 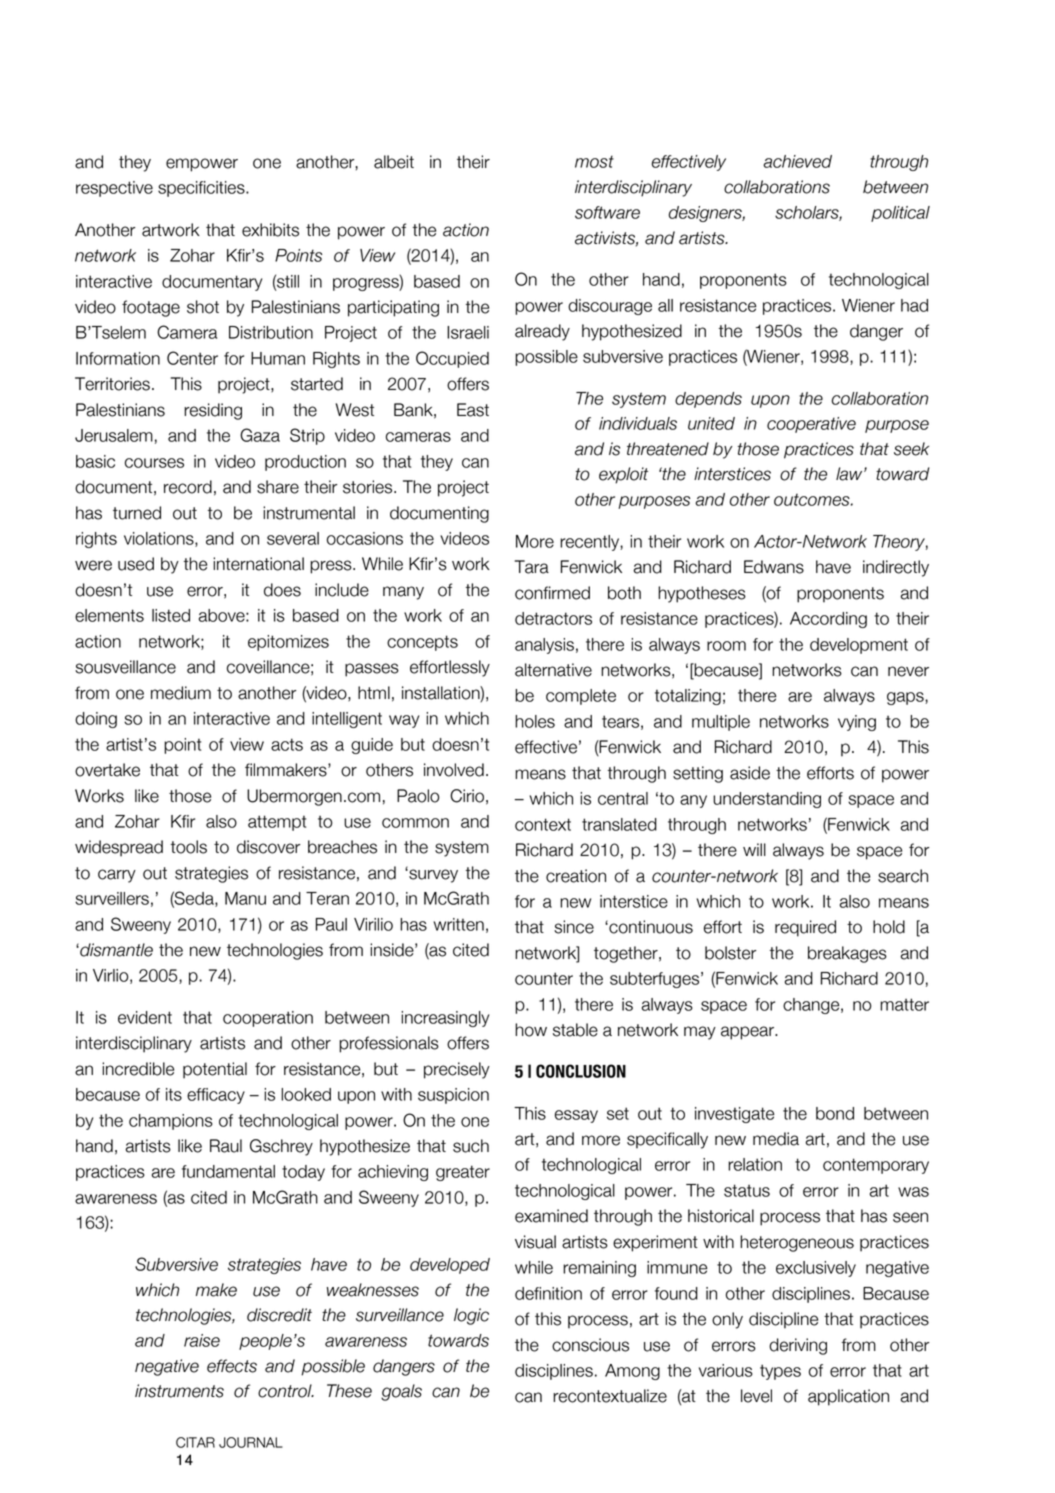 I want to click on specificities, so click(x=202, y=189).
